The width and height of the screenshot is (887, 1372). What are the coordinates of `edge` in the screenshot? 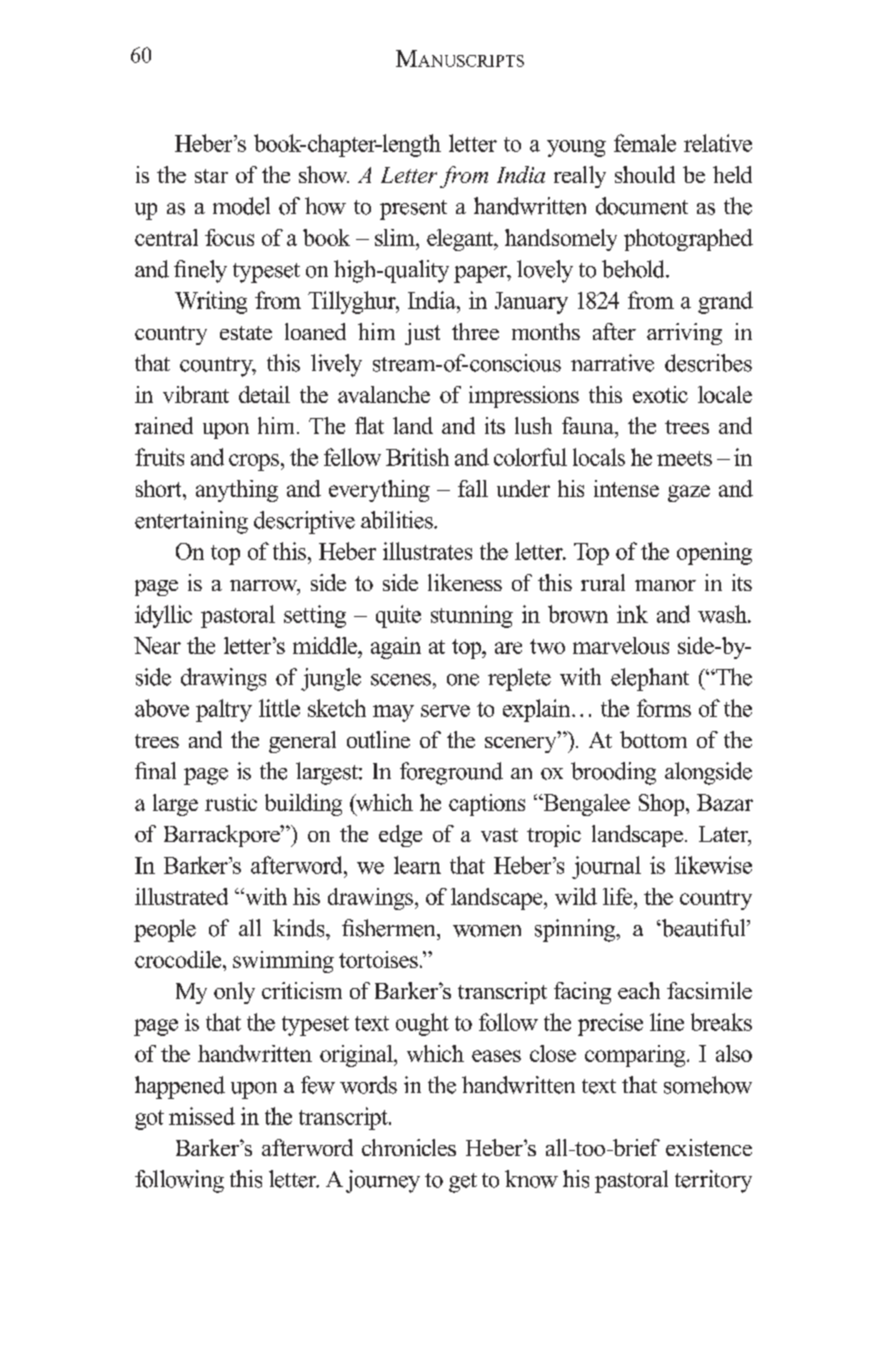 It's located at (400, 836).
